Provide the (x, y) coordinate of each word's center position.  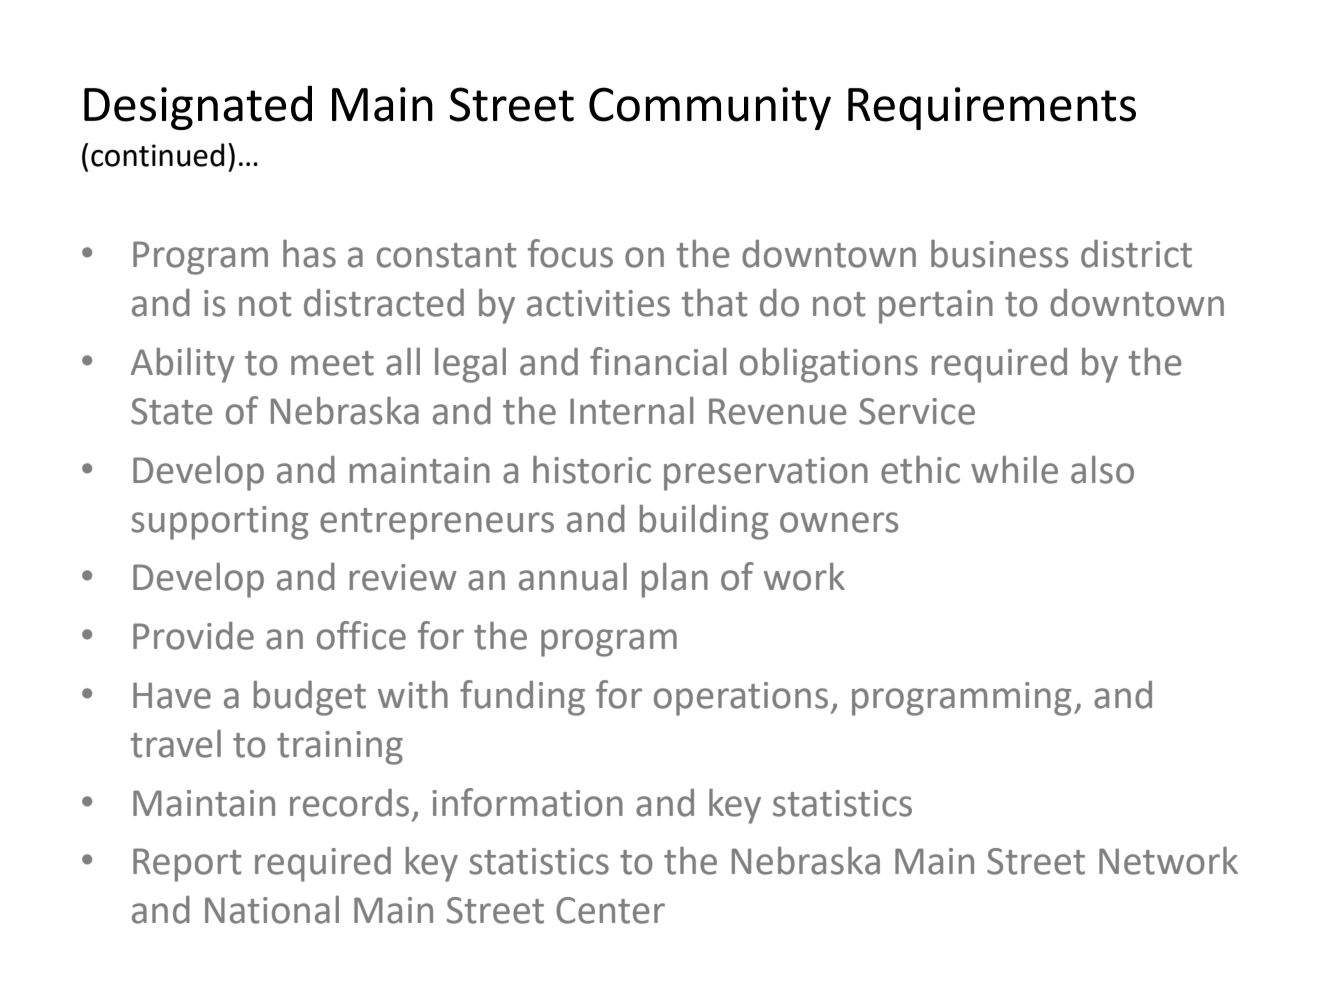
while (1014, 470)
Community (710, 108)
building (704, 522)
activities (598, 303)
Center (610, 910)
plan (675, 580)
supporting (219, 523)
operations (741, 699)
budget (310, 698)
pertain (936, 307)
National (272, 910)
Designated (198, 107)
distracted (384, 302)
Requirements (992, 108)
